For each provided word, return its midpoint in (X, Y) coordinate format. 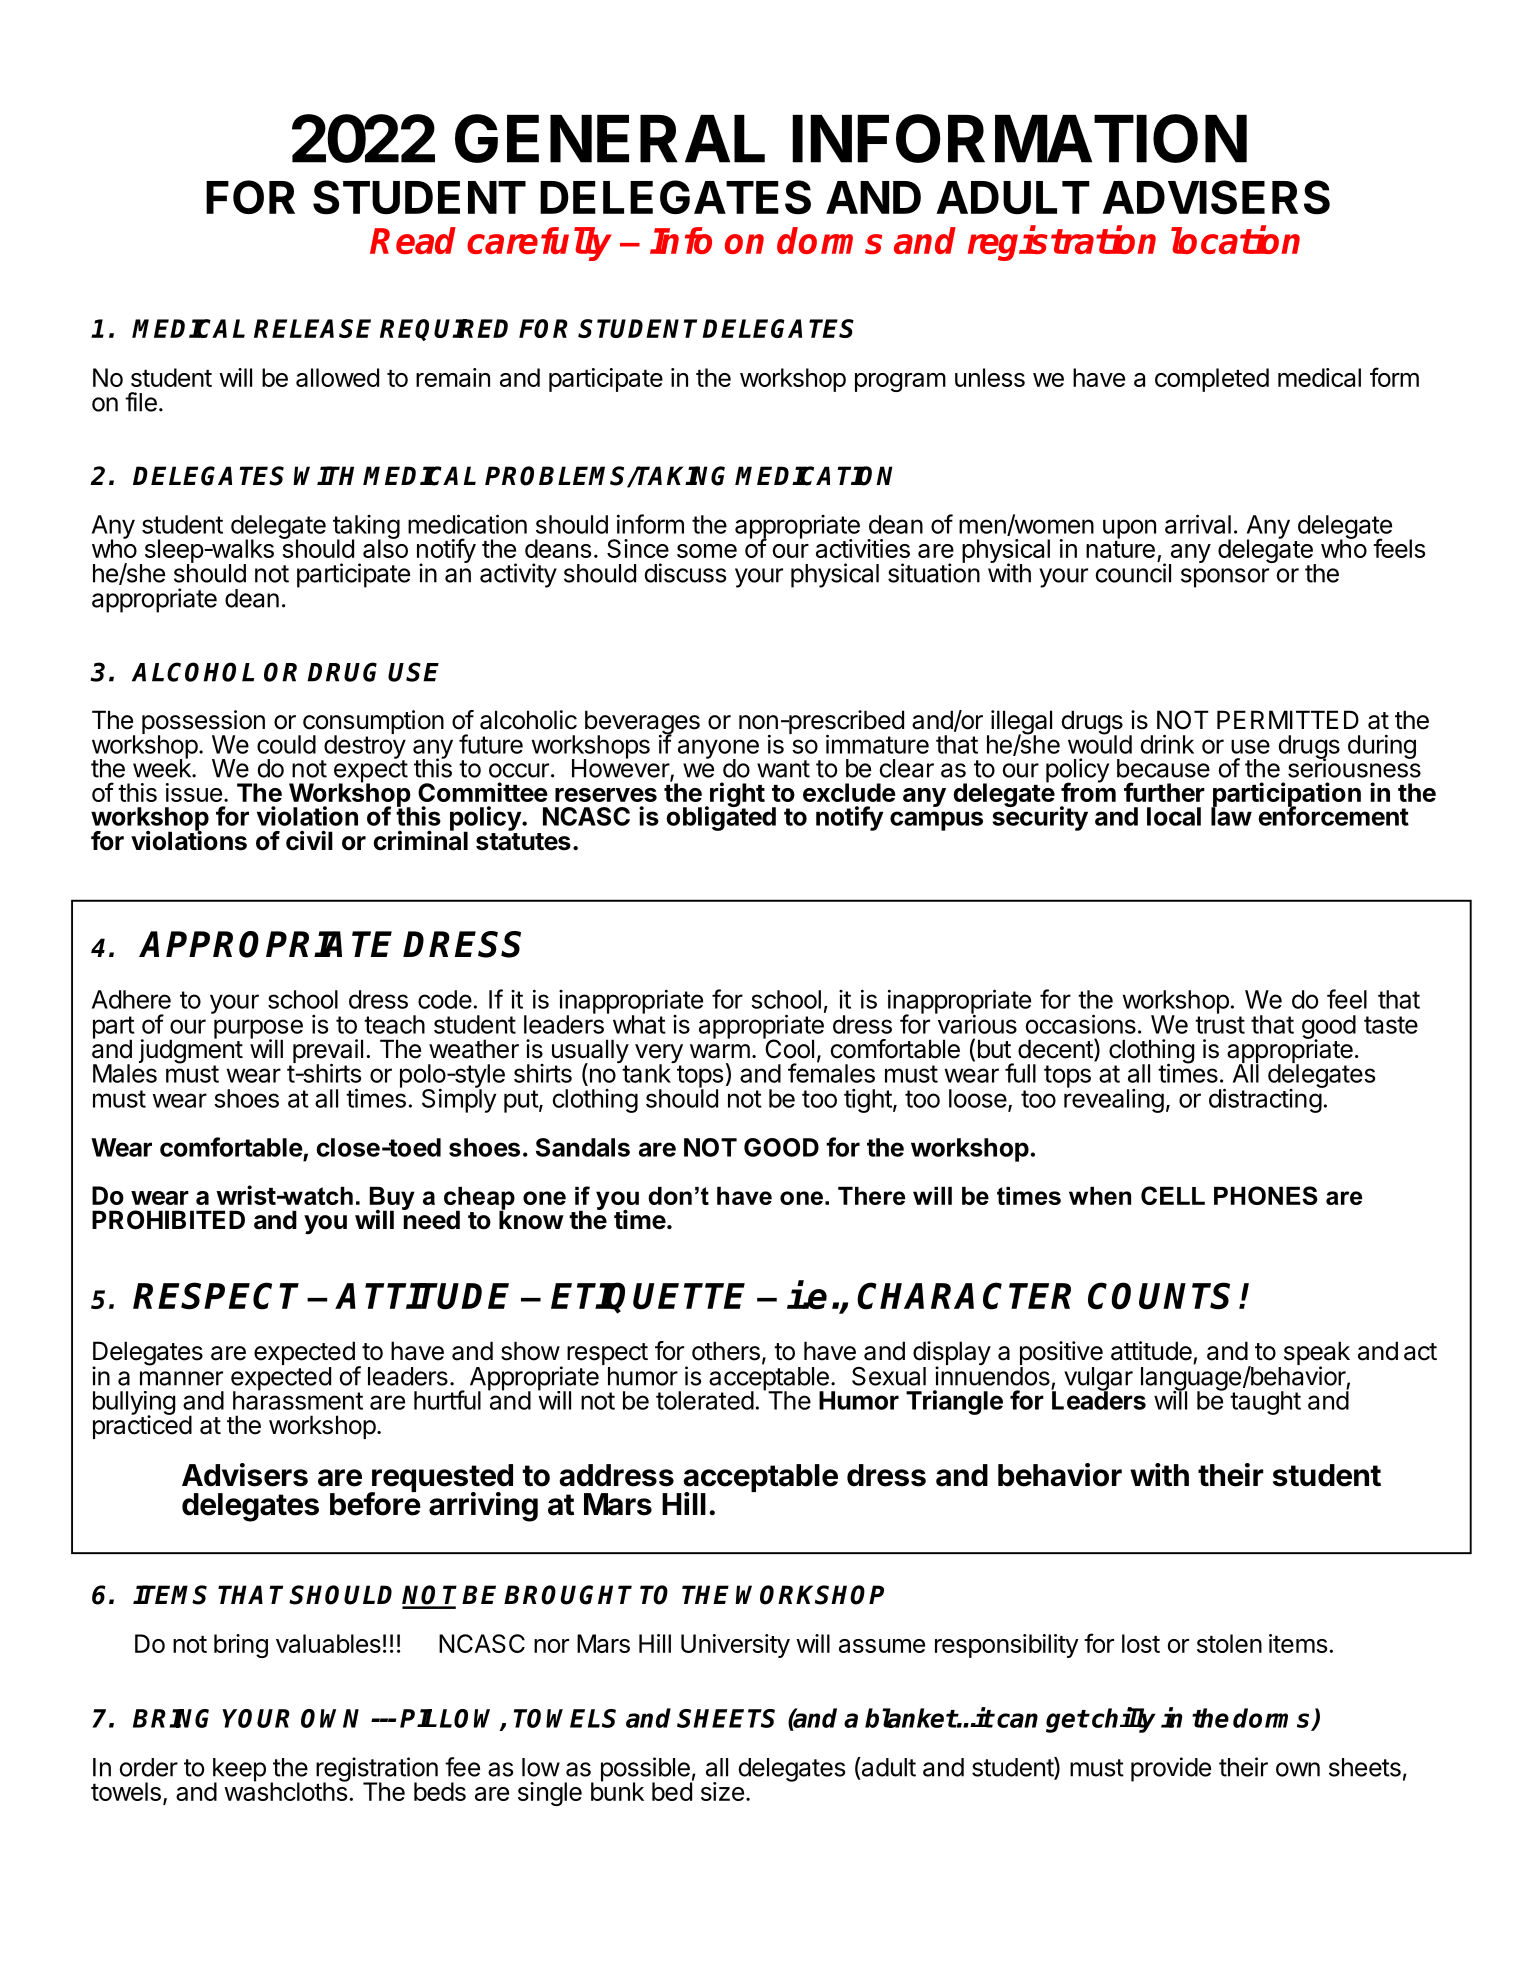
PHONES (1266, 1195)
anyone (718, 750)
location (1235, 240)
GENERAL (610, 138)
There (871, 1196)
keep (239, 1771)
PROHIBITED (168, 1220)
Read (413, 240)
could (286, 744)
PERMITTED (1288, 719)
